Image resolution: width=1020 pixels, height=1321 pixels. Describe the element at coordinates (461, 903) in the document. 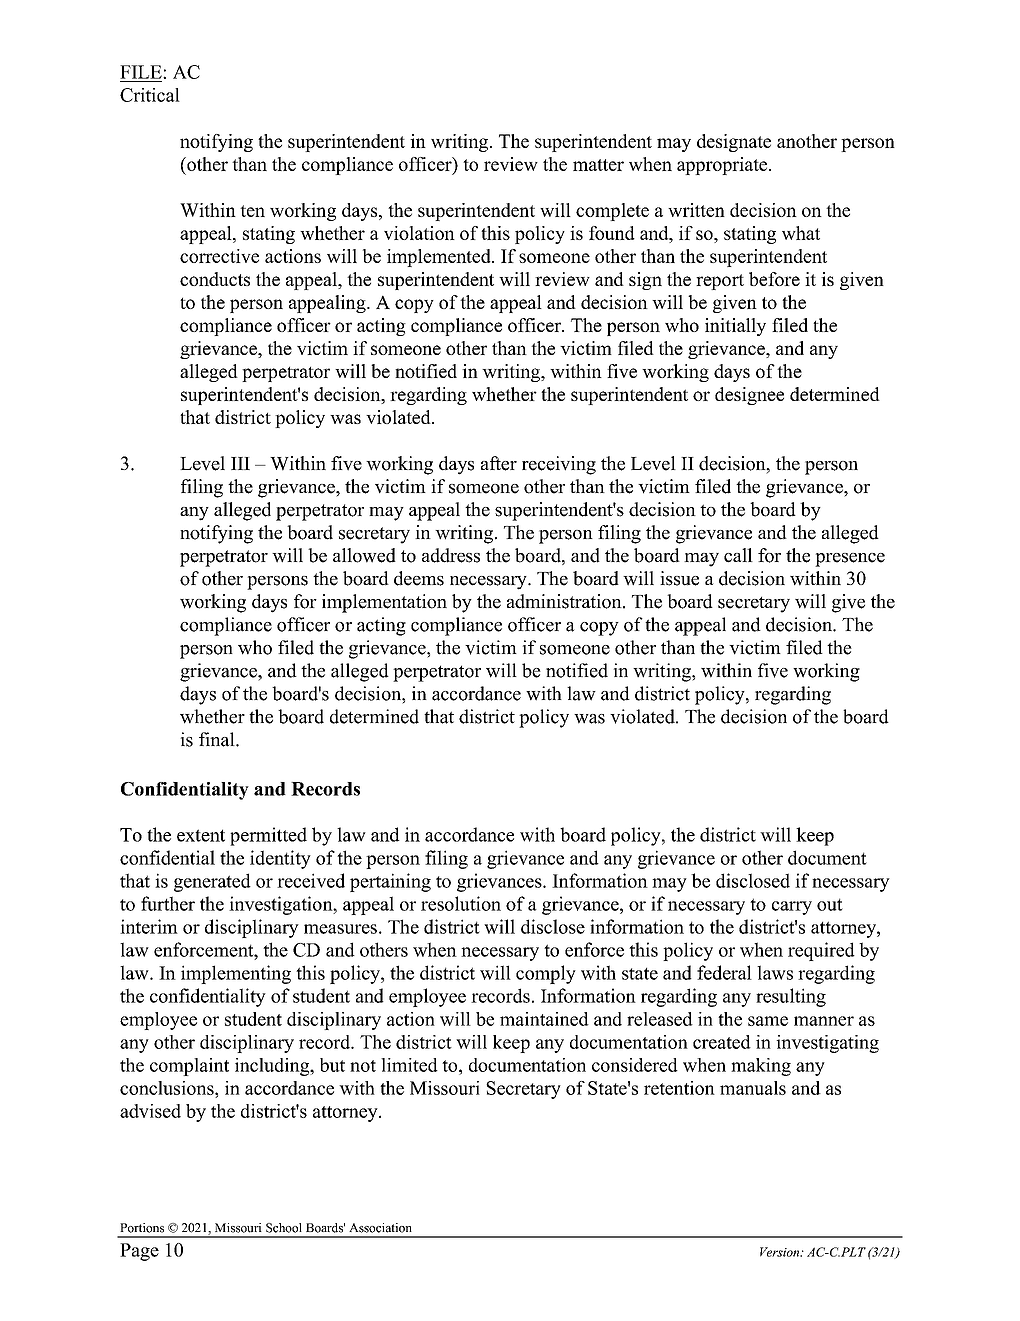

I see `resolution` at that location.
